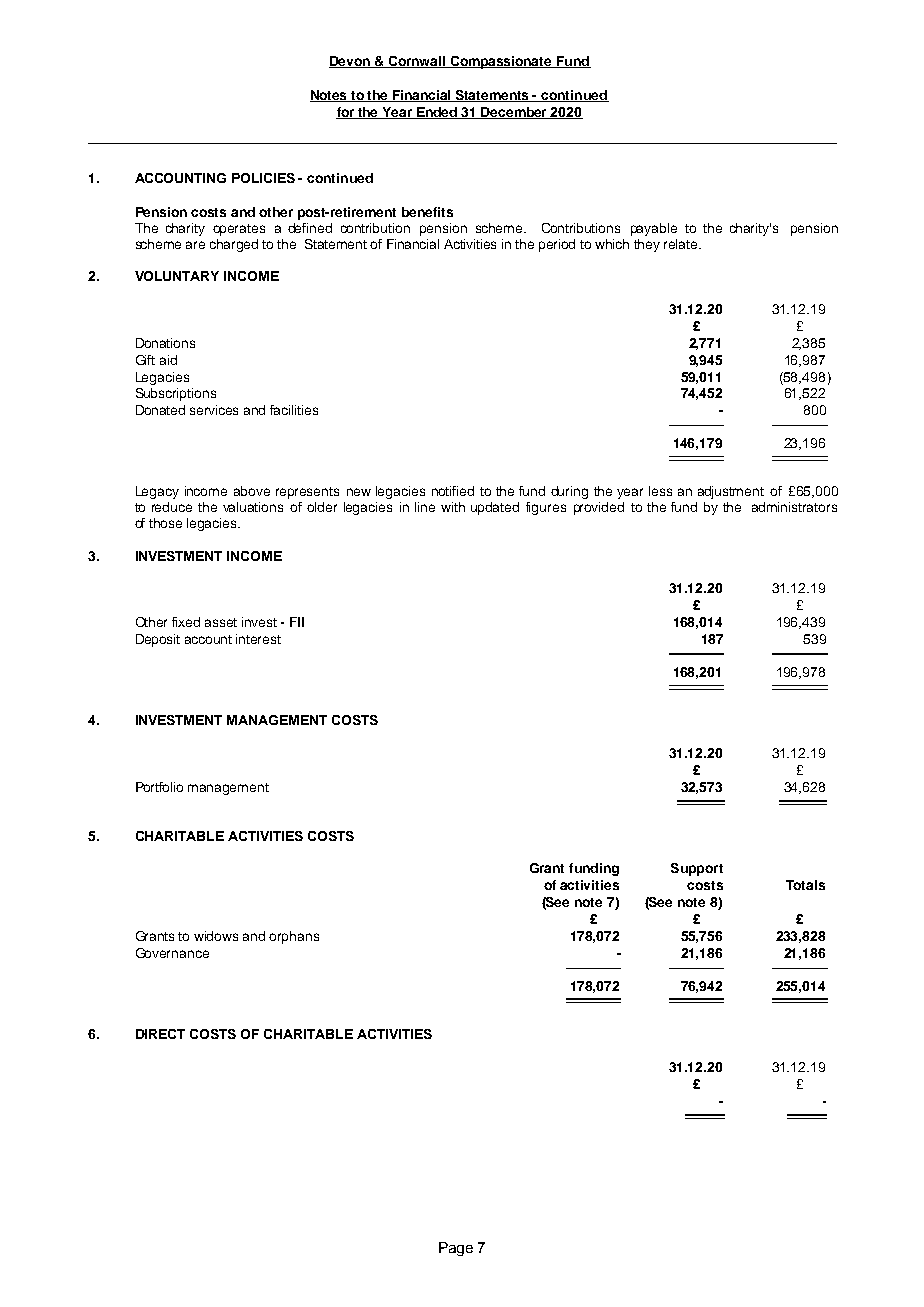 The width and height of the screenshot is (924, 1307). I want to click on adjustment, so click(731, 492).
